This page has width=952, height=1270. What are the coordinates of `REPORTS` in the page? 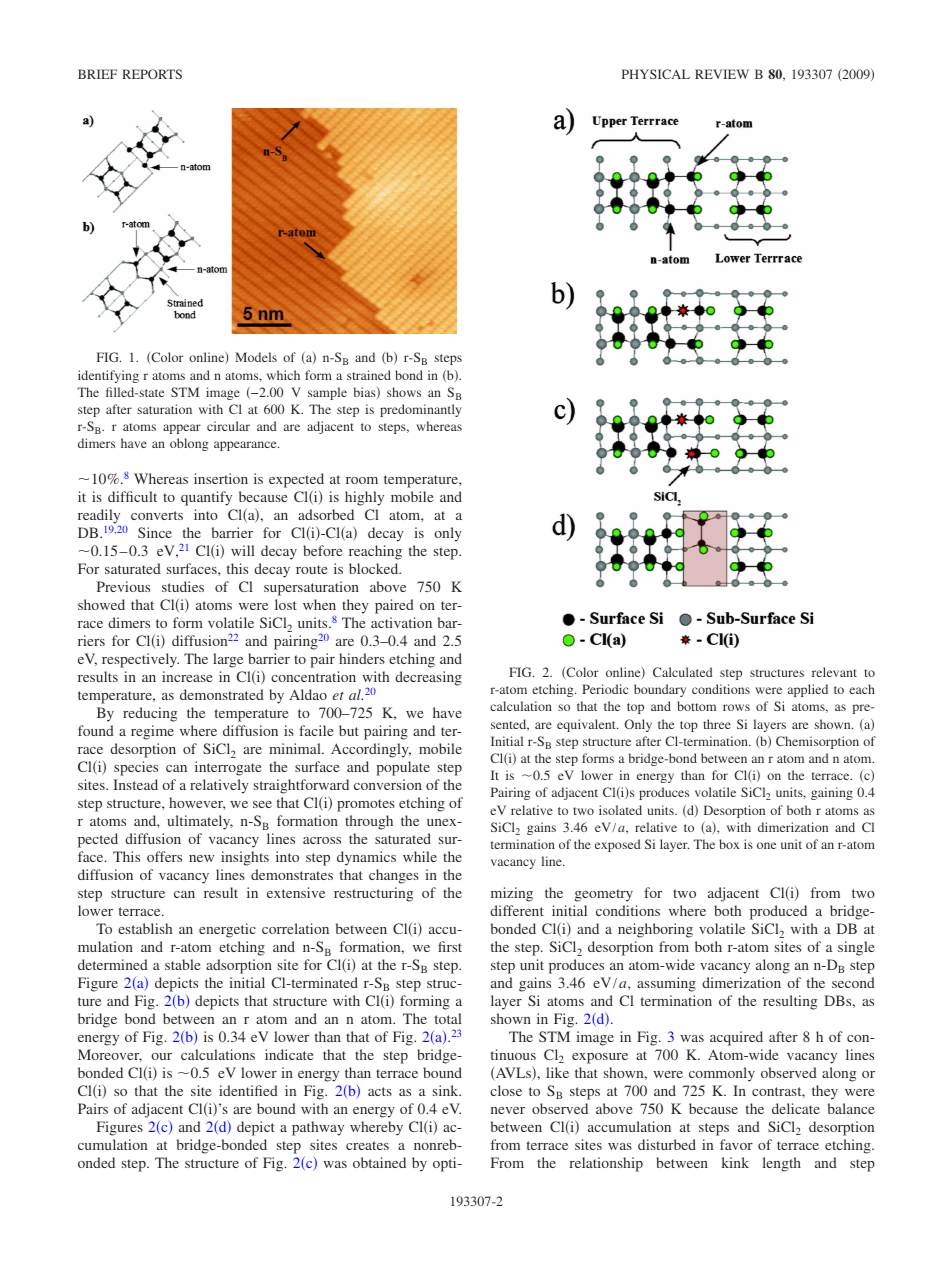 It's located at (152, 74).
